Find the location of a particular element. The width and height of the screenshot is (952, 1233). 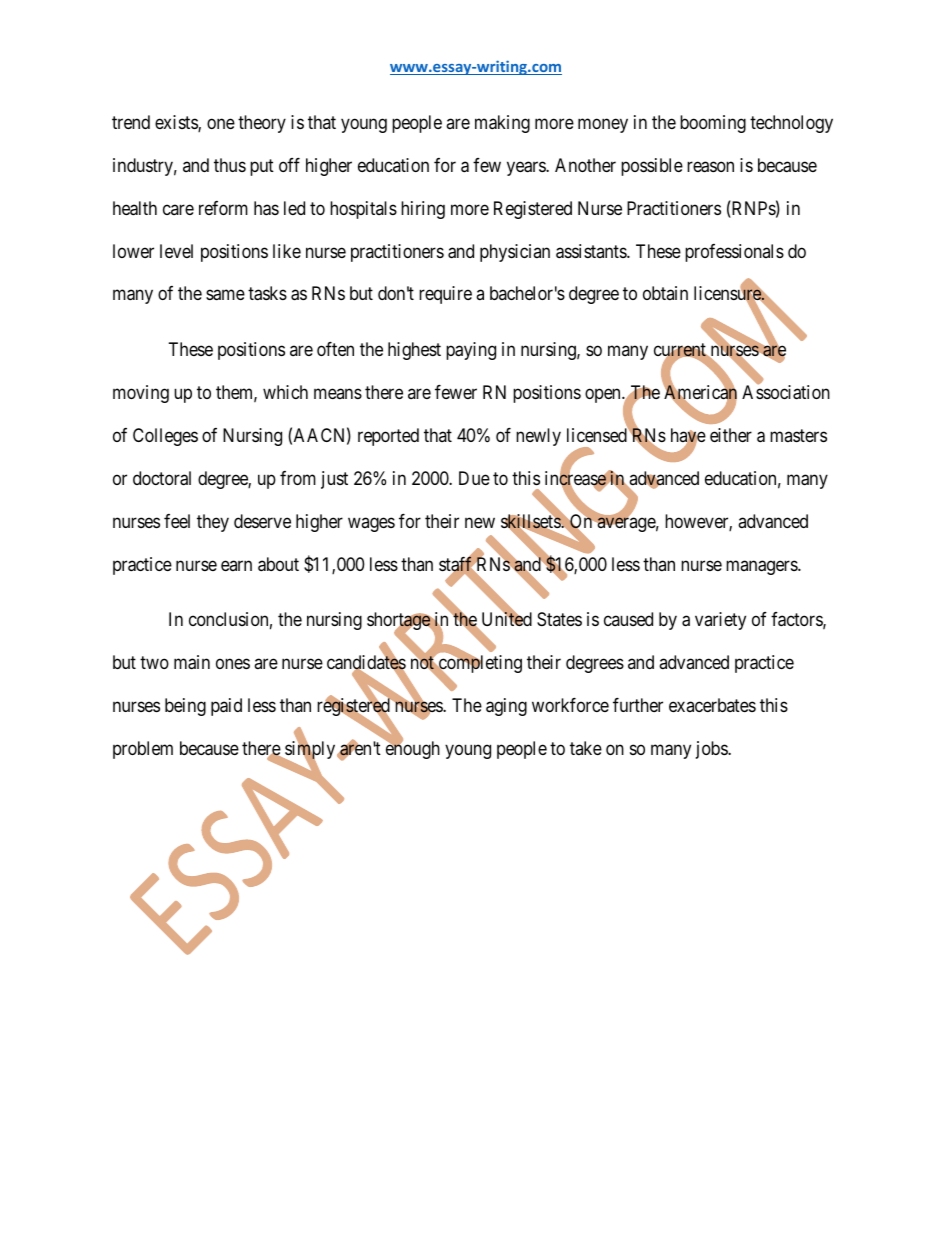

paid is located at coordinates (226, 707).
